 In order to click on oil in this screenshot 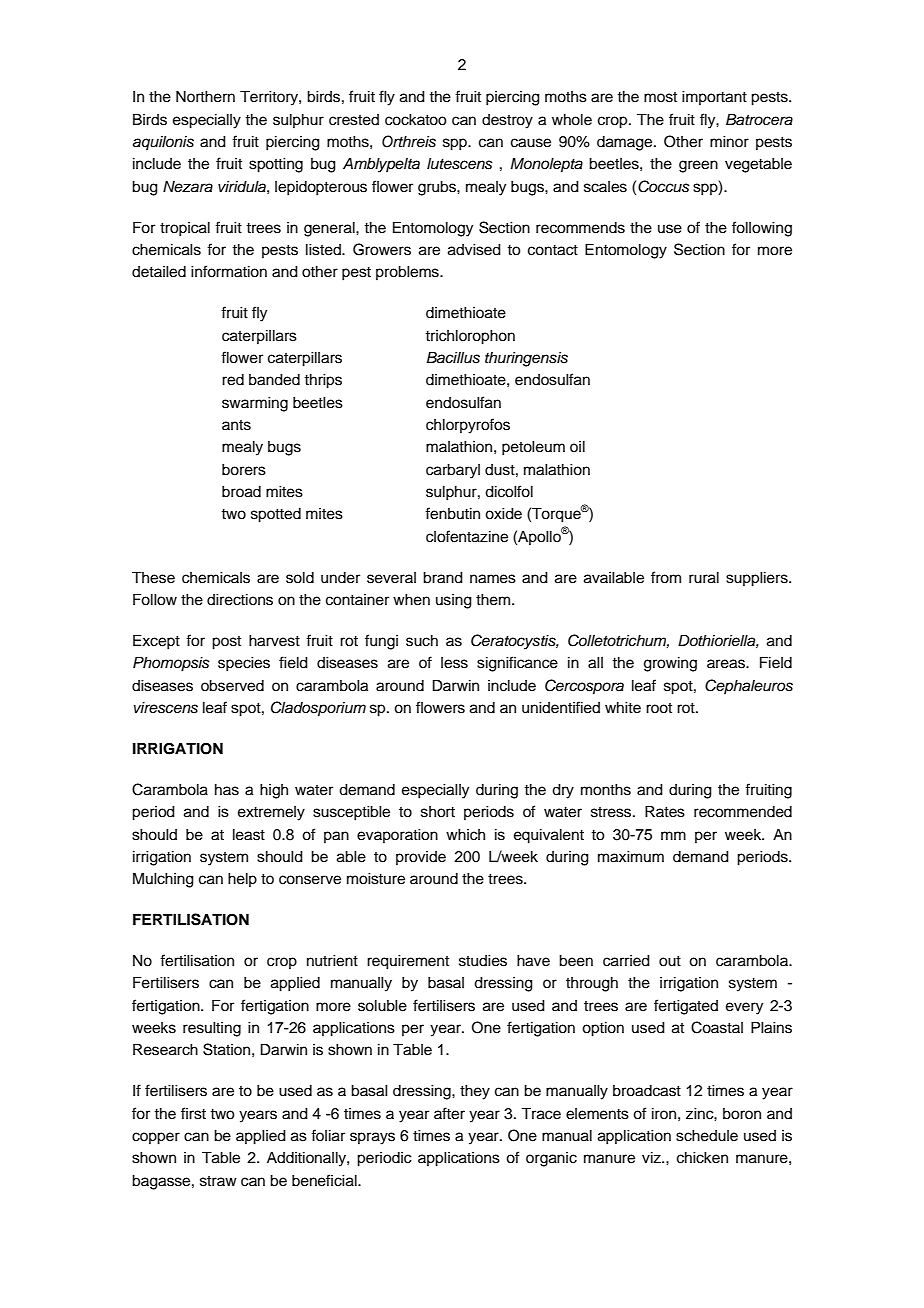, I will do `click(577, 446)`.
